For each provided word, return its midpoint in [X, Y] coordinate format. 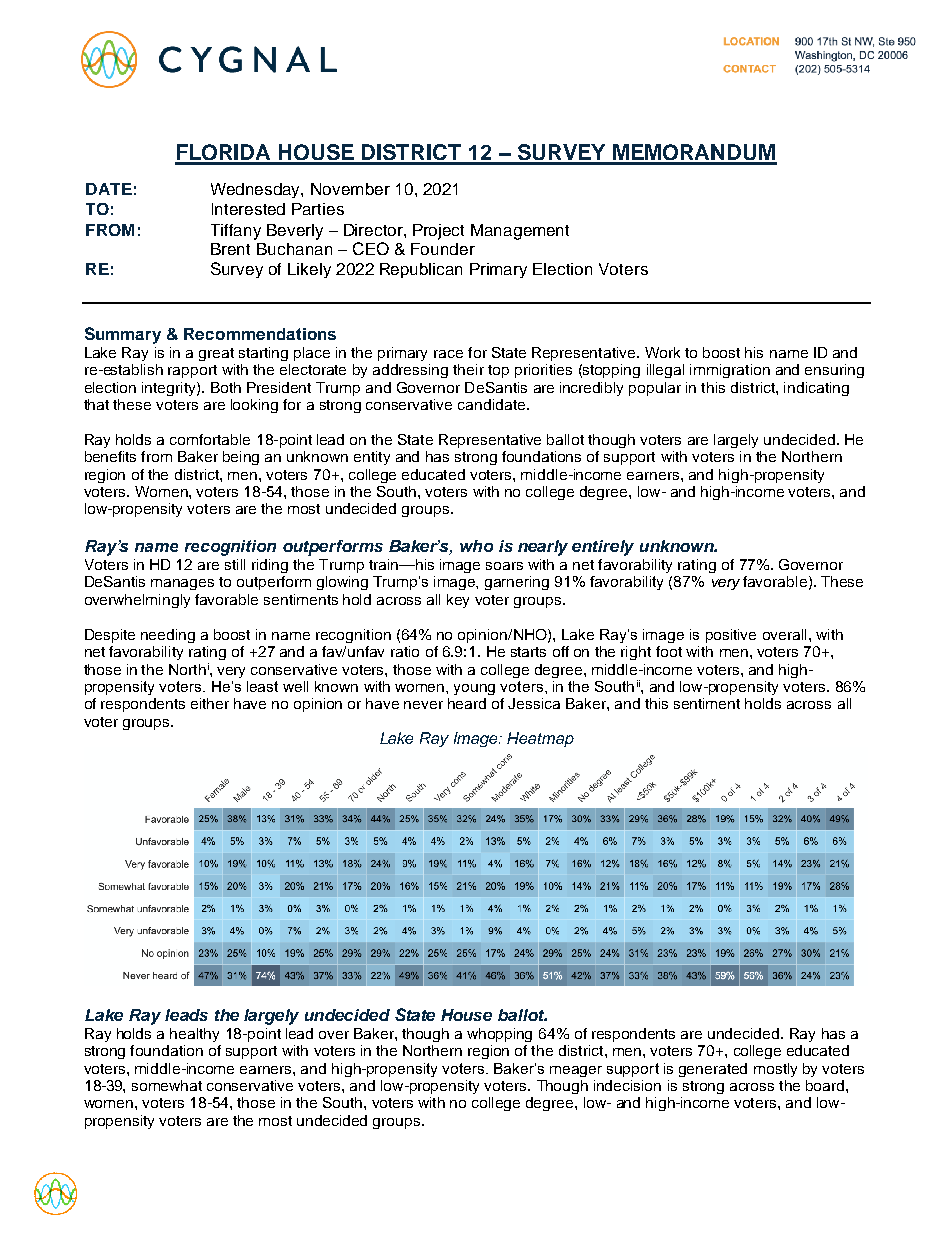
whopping [499, 1035]
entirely [603, 548]
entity [372, 458]
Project [438, 232]
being [241, 458]
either [210, 703]
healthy [194, 1035]
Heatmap [540, 739]
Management [520, 232]
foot [669, 651]
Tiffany [236, 232]
